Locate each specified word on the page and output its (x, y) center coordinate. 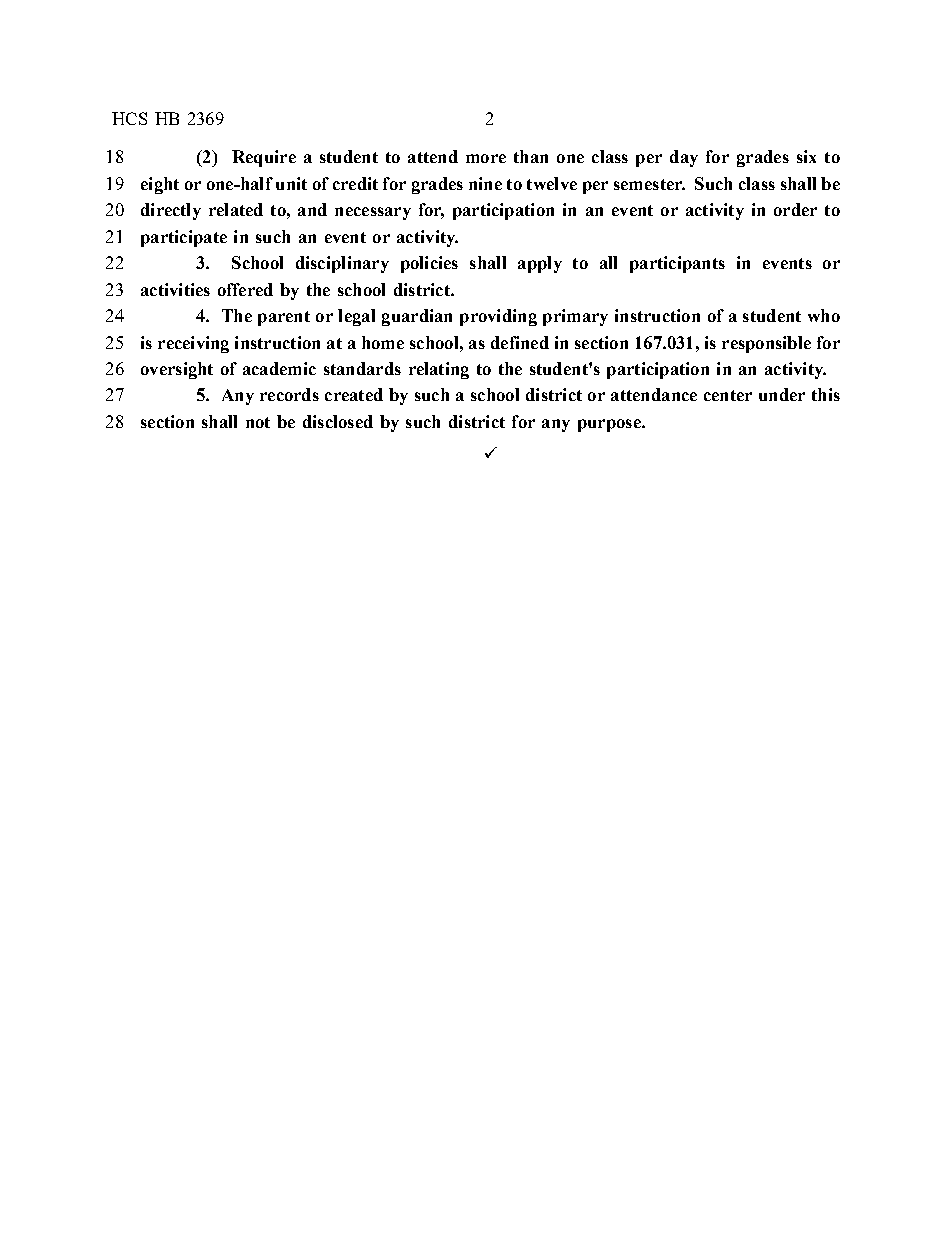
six (806, 156)
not (258, 422)
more (486, 158)
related (236, 209)
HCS (129, 118)
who (824, 315)
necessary (373, 213)
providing (498, 317)
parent (284, 318)
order (795, 209)
